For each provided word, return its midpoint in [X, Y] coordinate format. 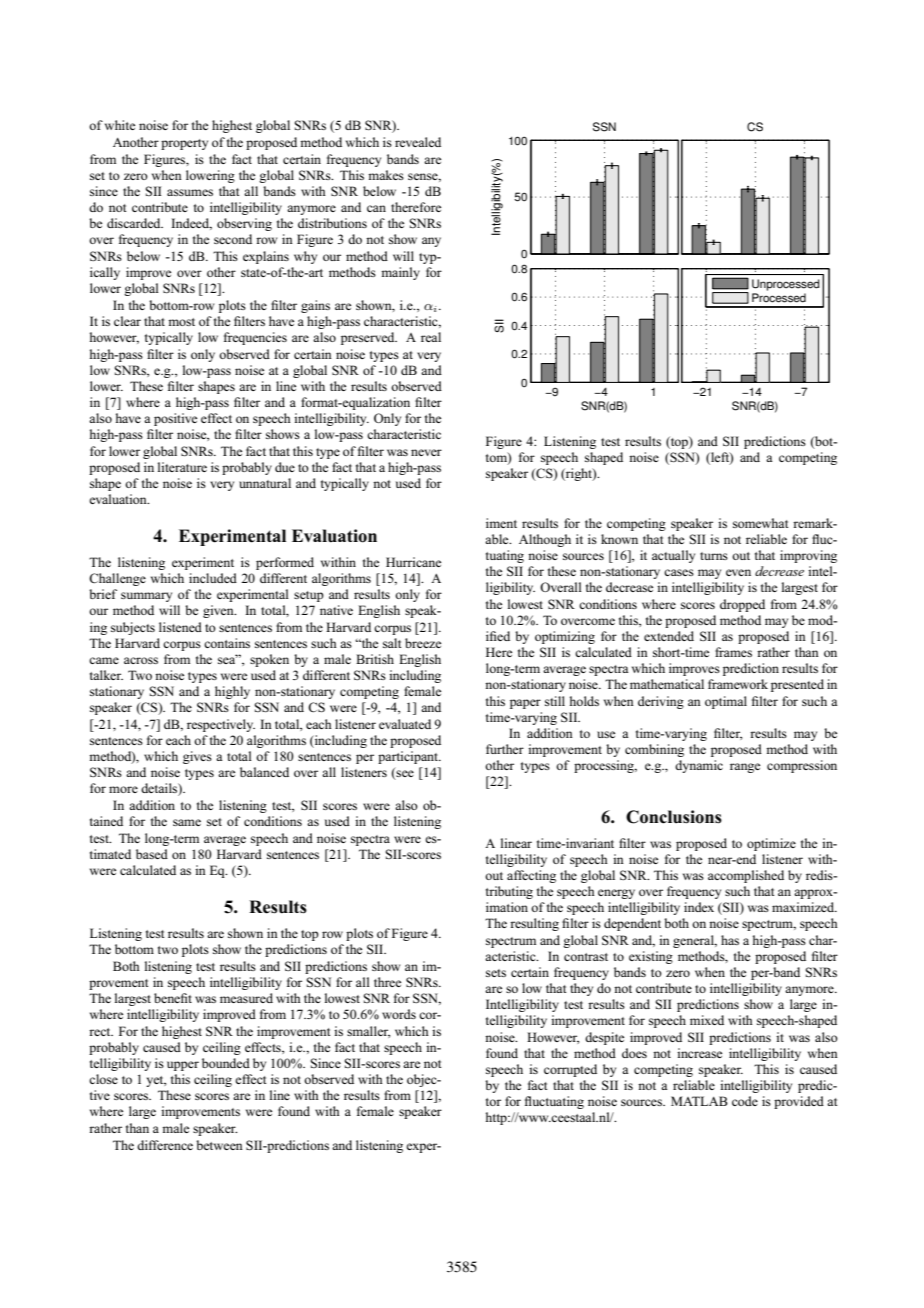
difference [165, 1145]
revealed [418, 142]
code [745, 1101]
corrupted [570, 1070]
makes [386, 175]
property [184, 144]
